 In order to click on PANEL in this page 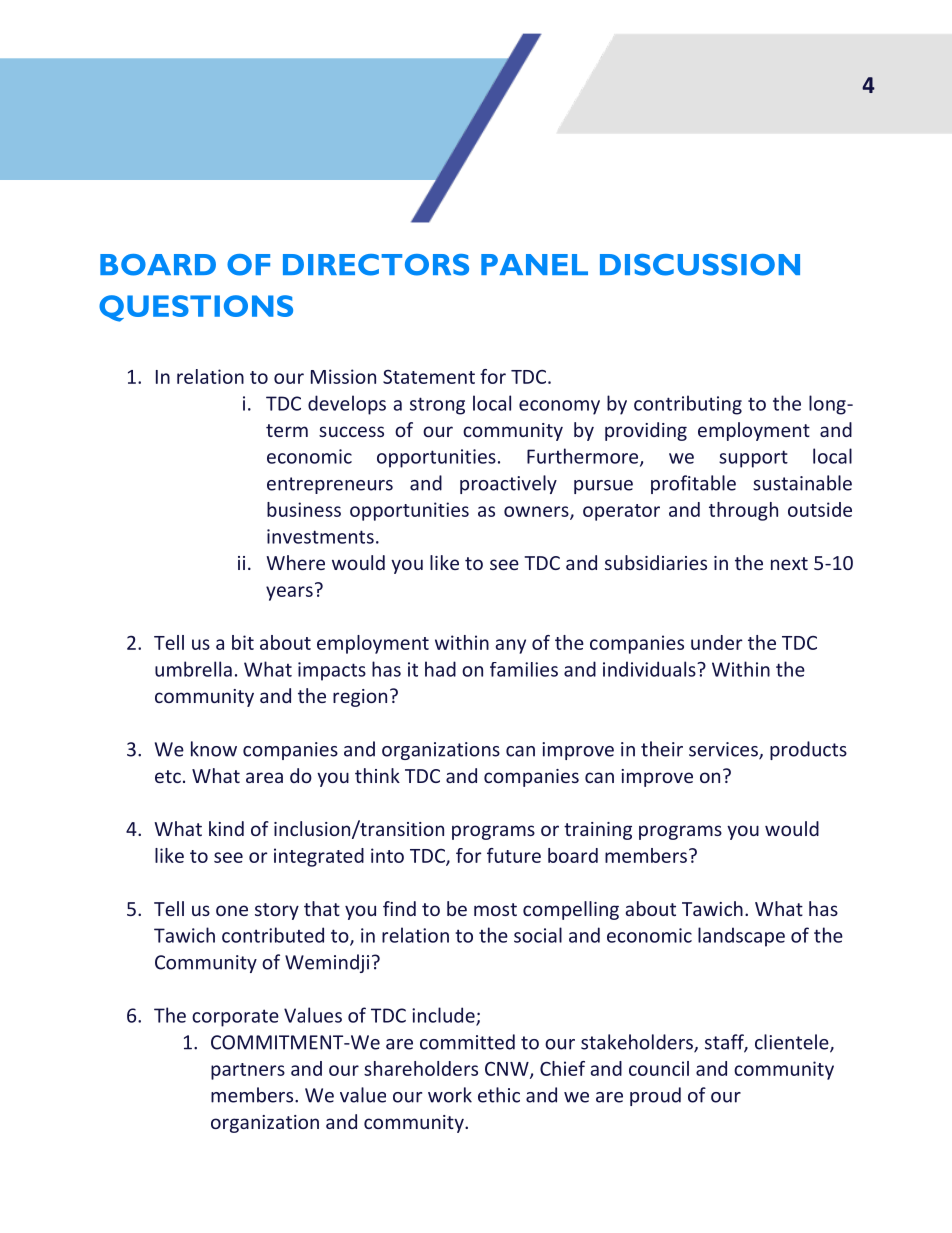, I will do `click(534, 264)`.
